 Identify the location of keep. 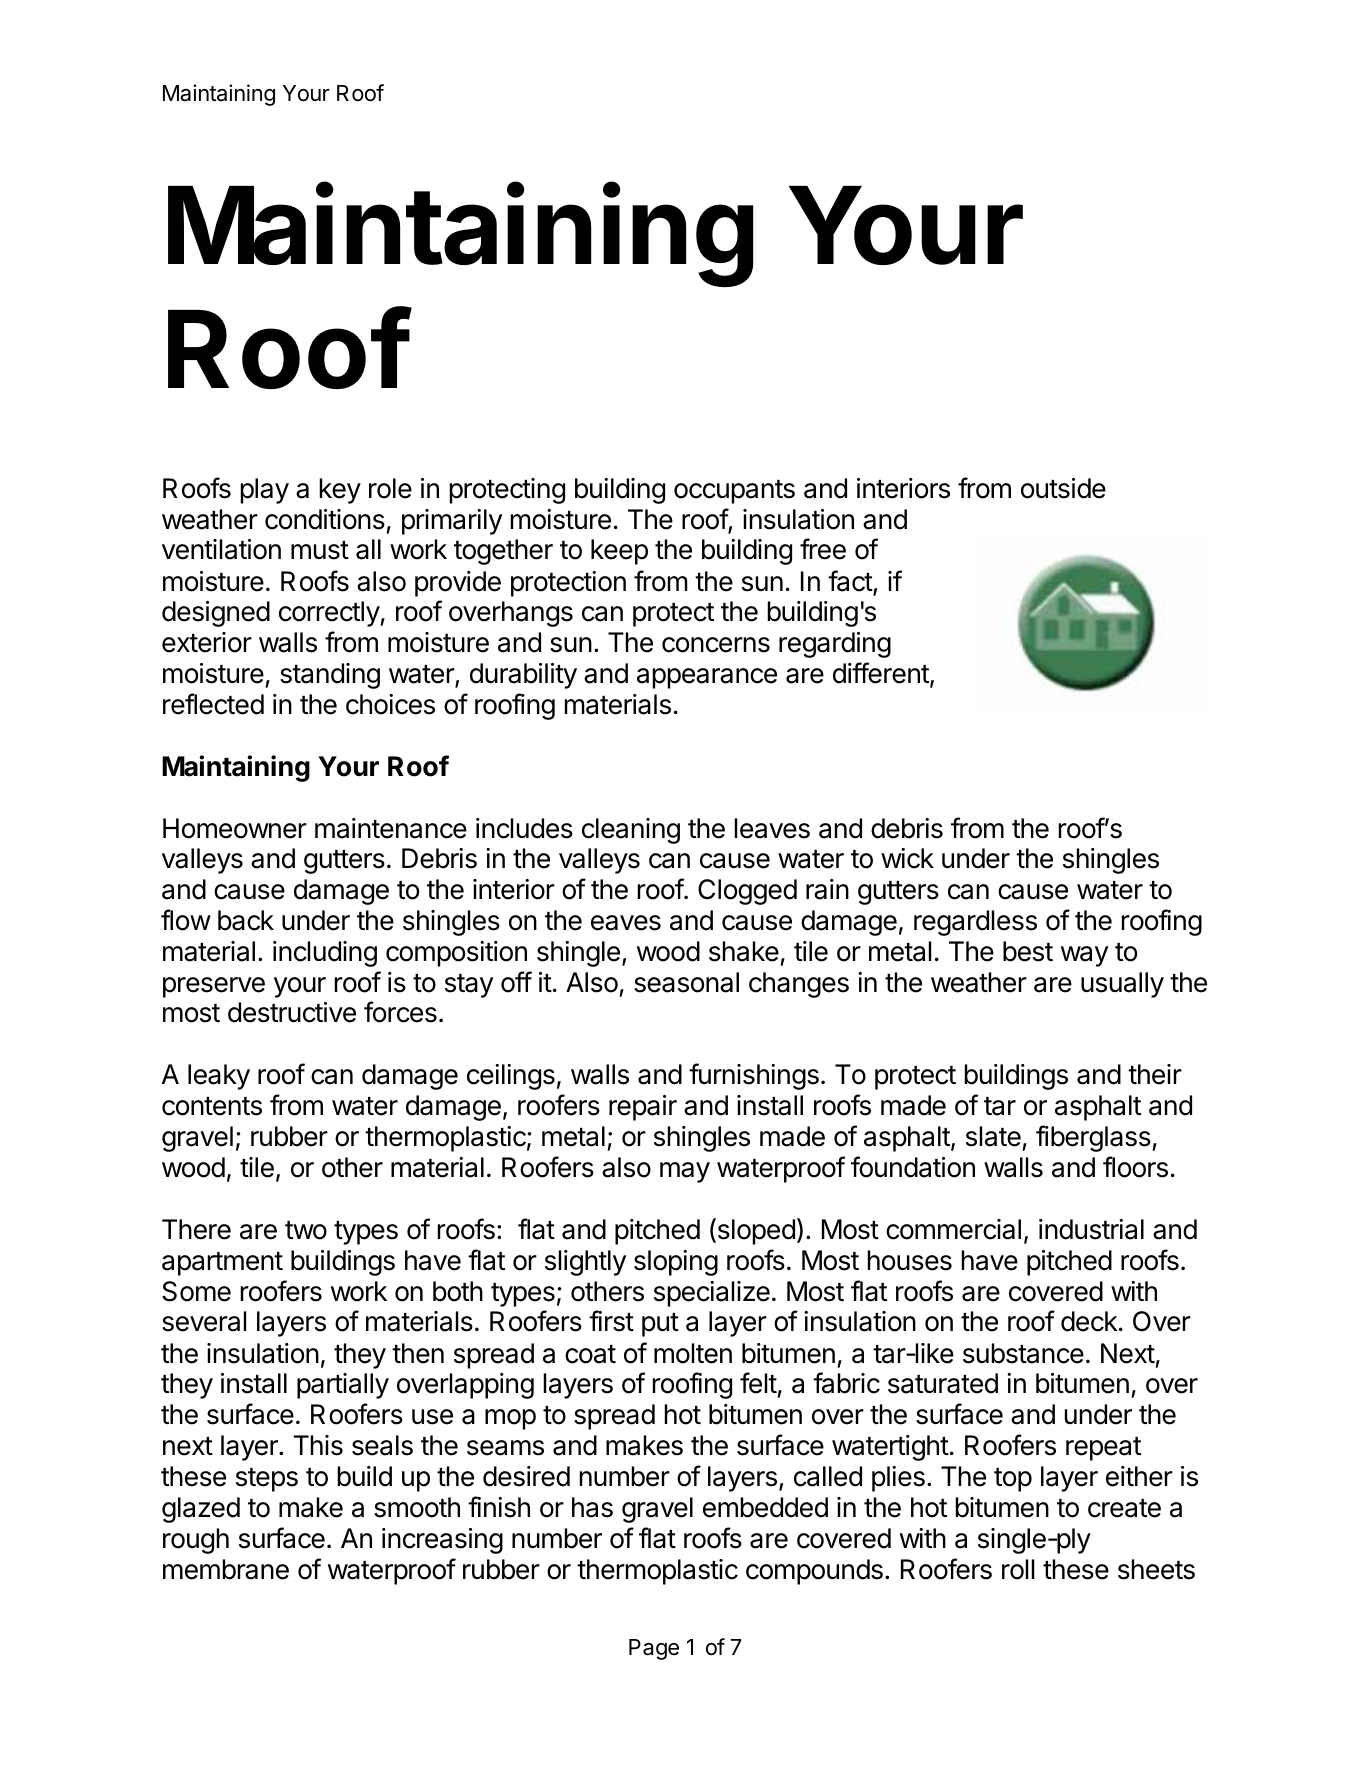
(619, 552).
